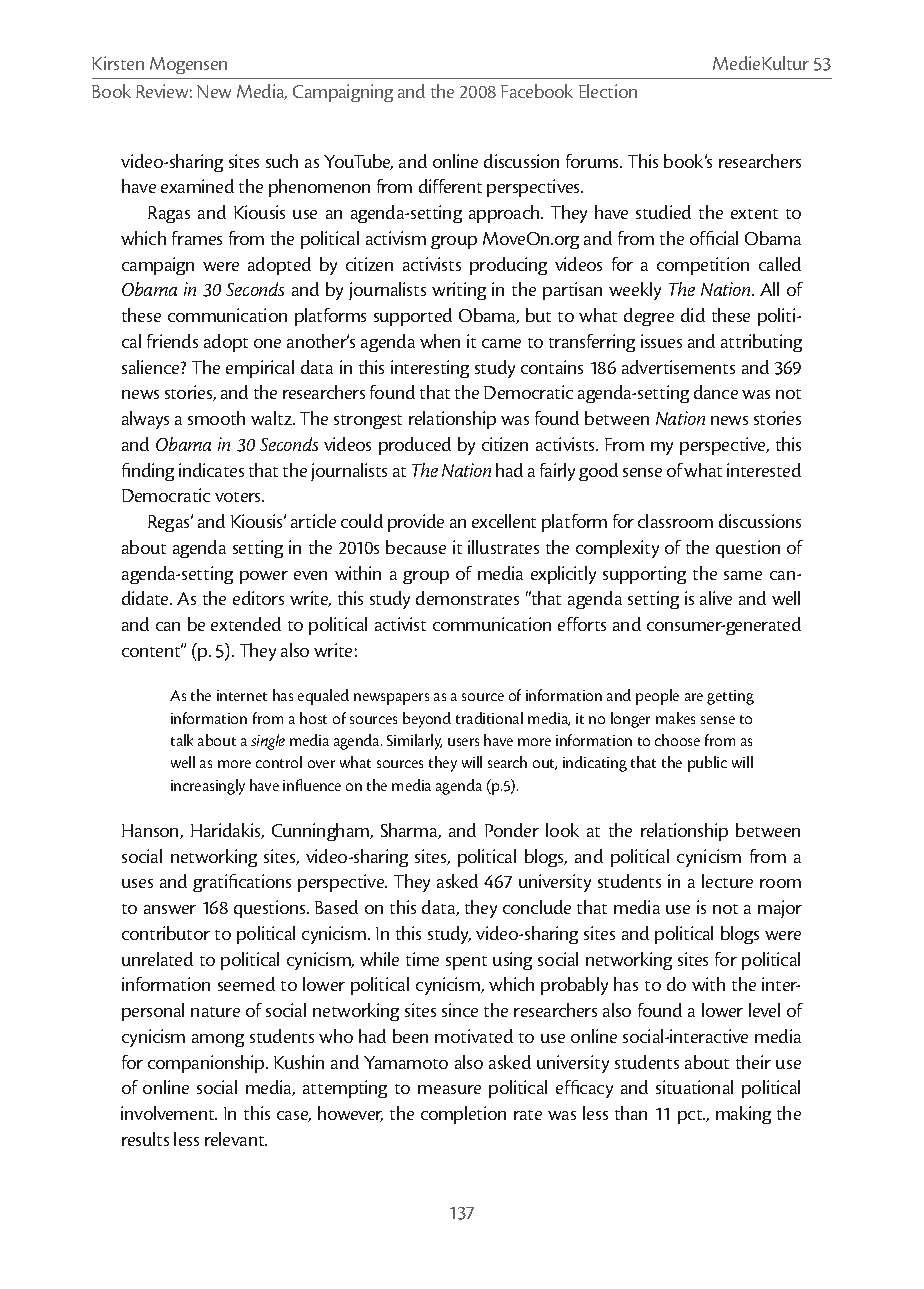  I want to click on pct, so click(691, 1117).
